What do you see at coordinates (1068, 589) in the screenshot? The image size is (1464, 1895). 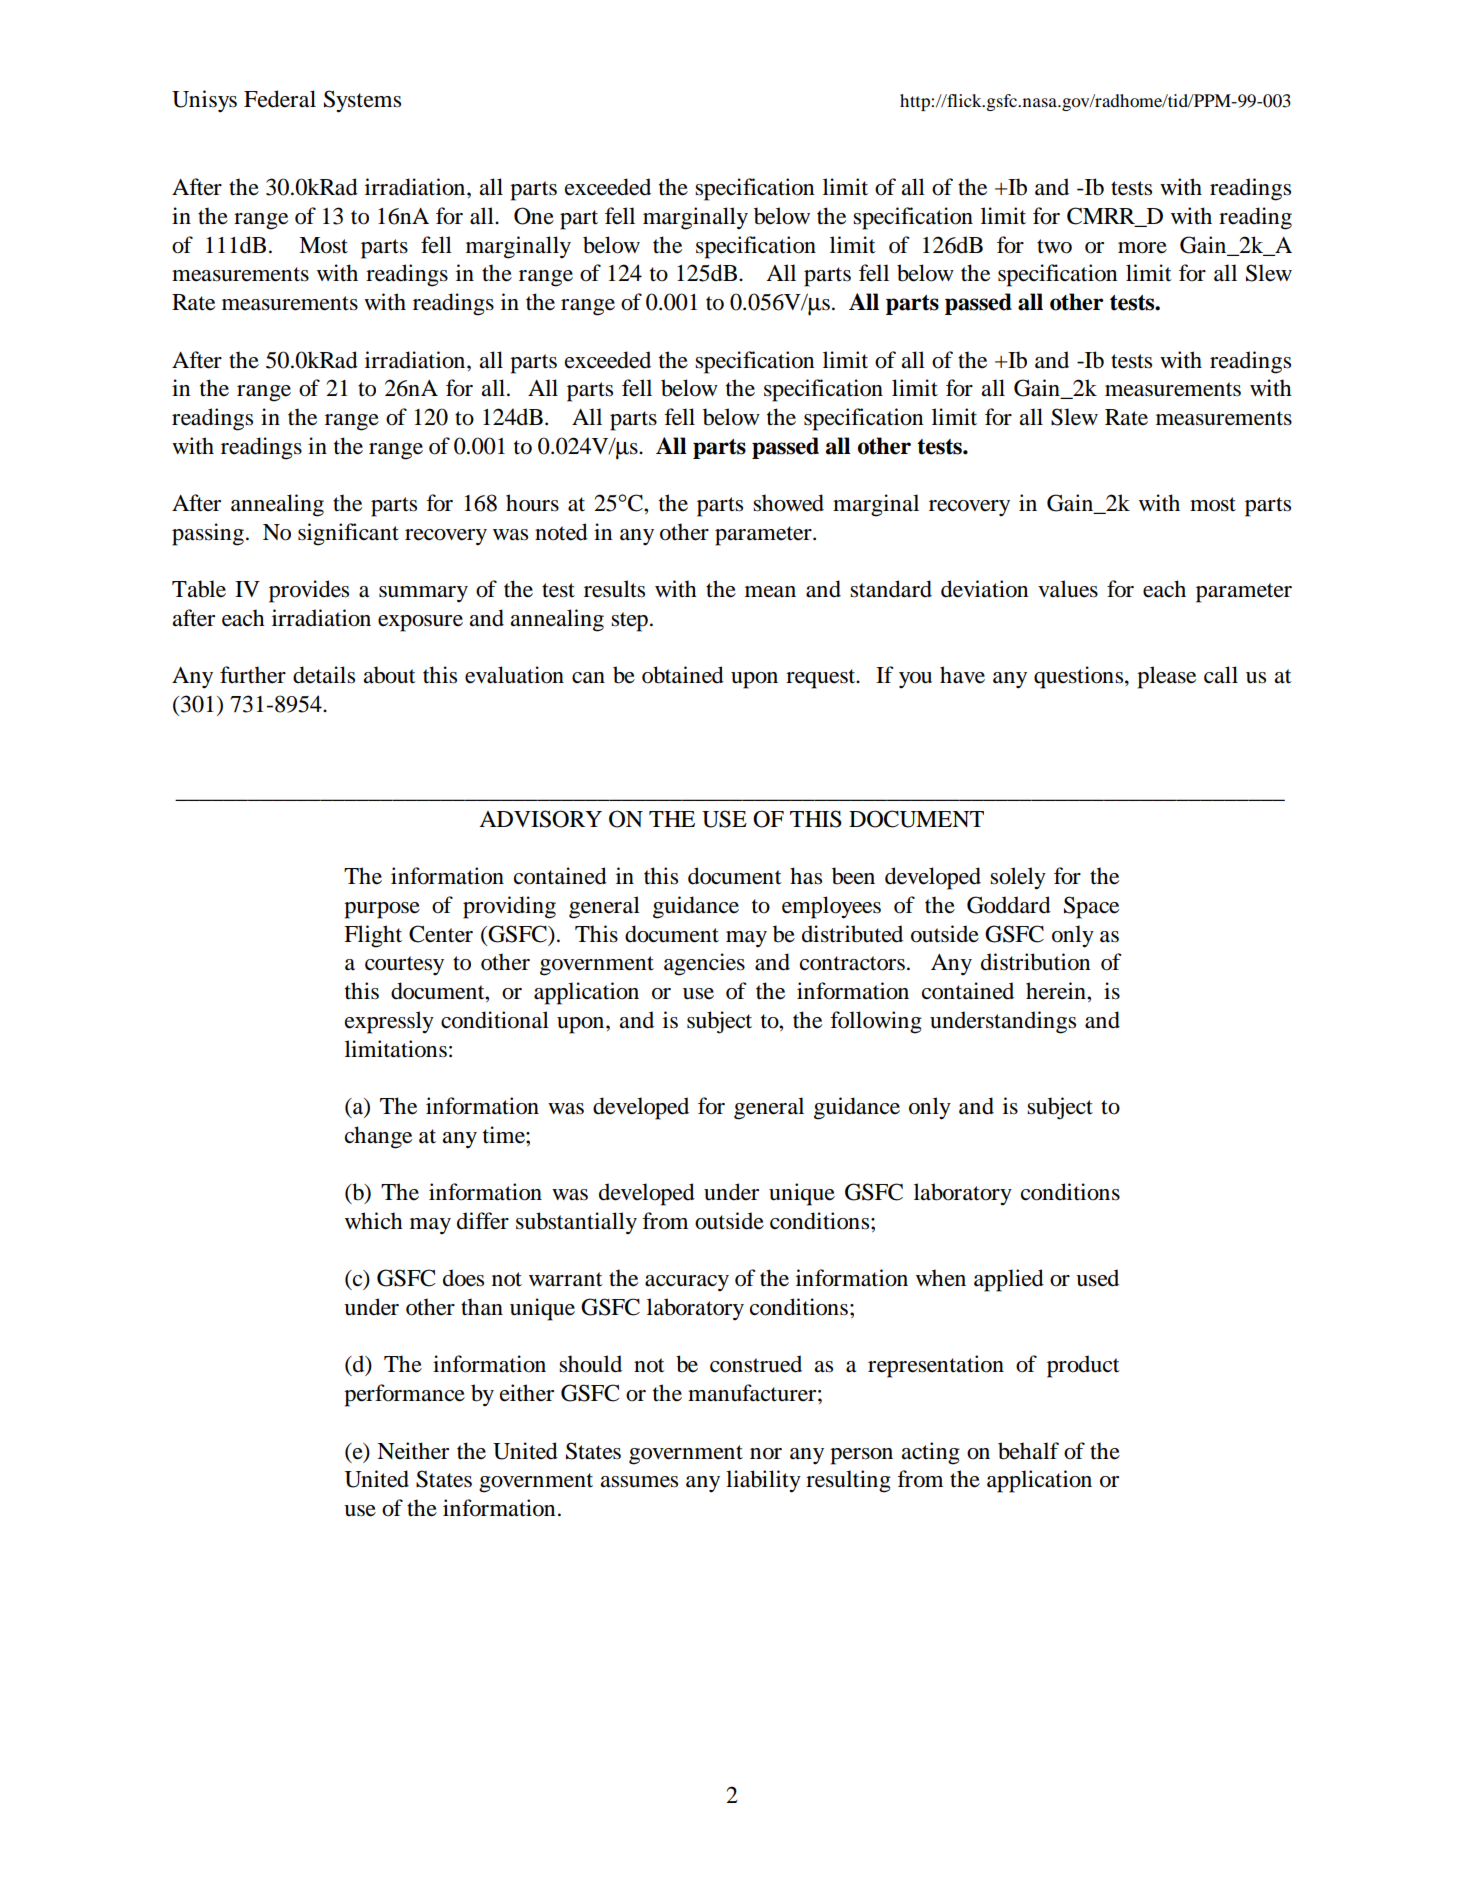 I see `values` at bounding box center [1068, 589].
